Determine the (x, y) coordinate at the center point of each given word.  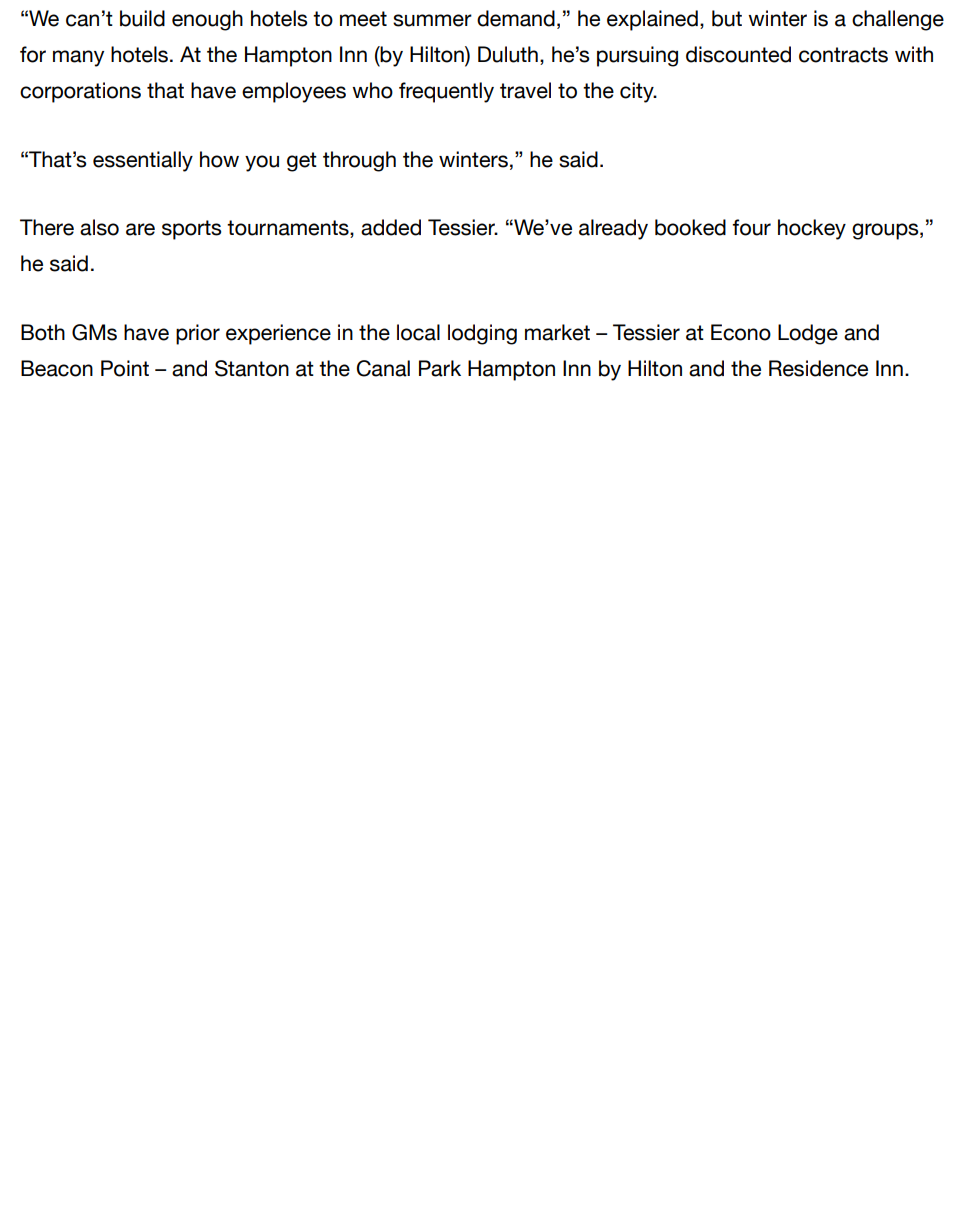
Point (125, 368)
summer (432, 20)
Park (440, 368)
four (751, 227)
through (359, 161)
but (727, 18)
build (142, 18)
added (391, 227)
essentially (143, 161)
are (140, 229)
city (638, 92)
